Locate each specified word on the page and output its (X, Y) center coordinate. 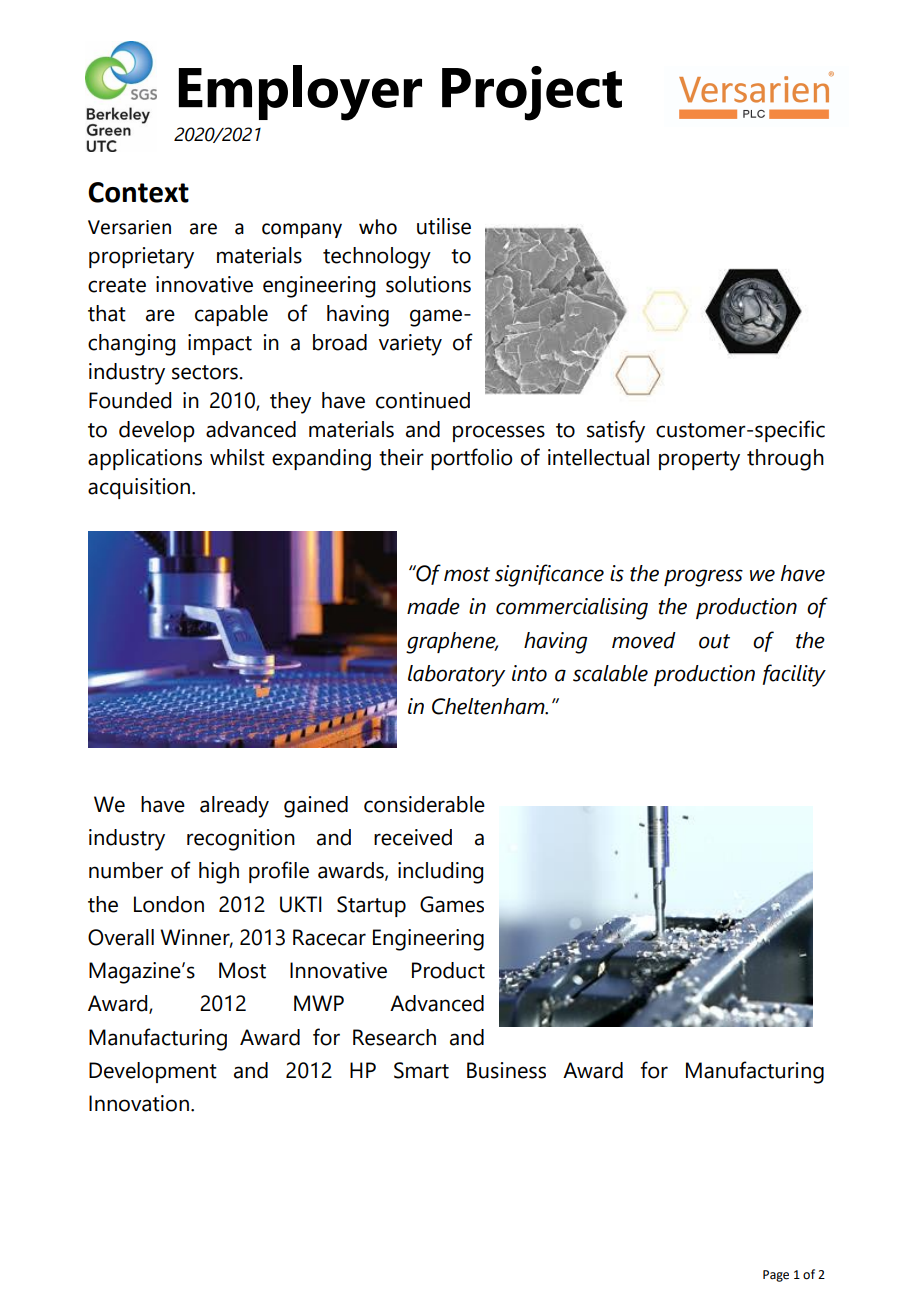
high (219, 873)
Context (138, 192)
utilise (444, 226)
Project (532, 93)
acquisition (140, 488)
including (440, 873)
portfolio (472, 459)
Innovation (139, 1103)
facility (794, 675)
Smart (421, 1070)
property (699, 461)
